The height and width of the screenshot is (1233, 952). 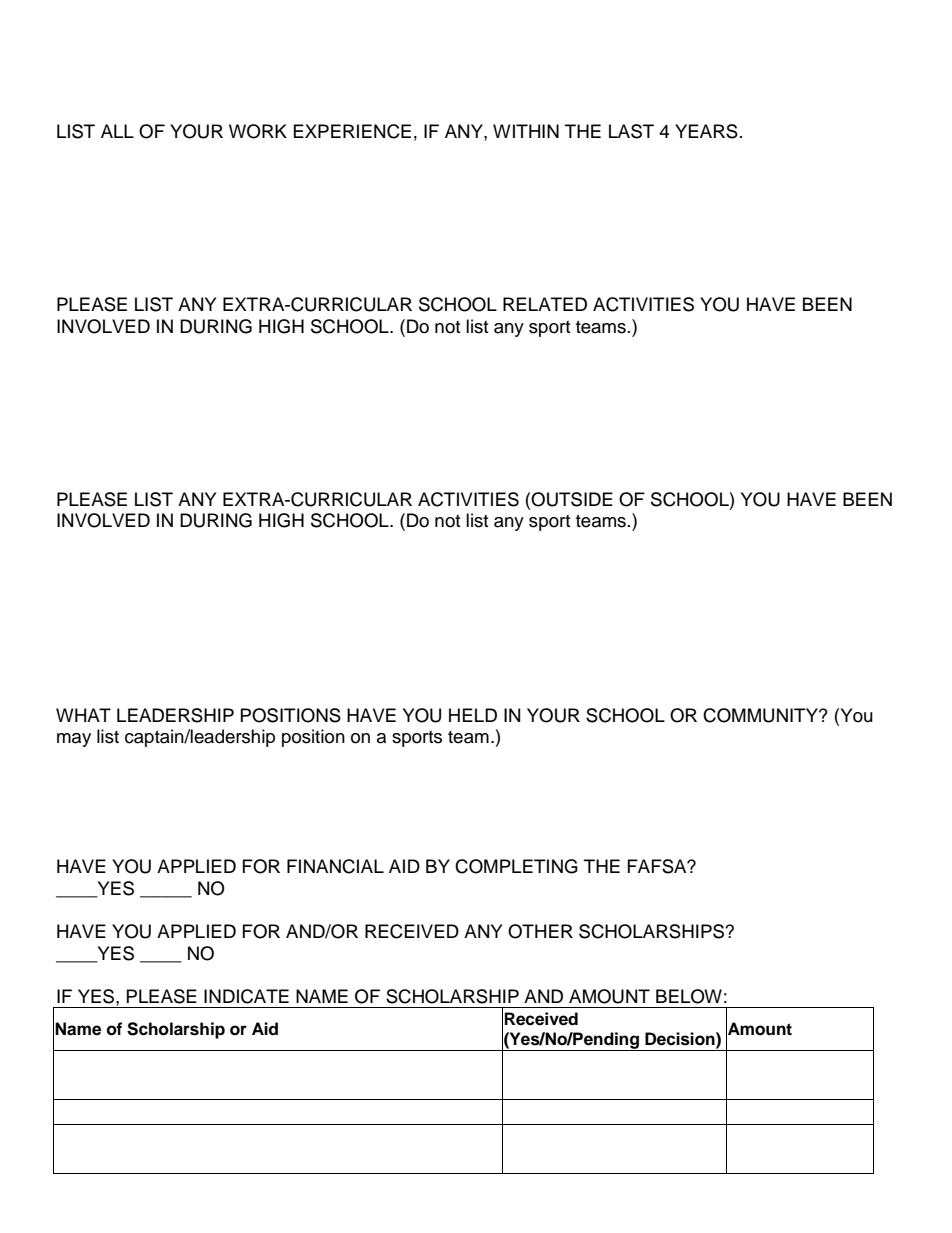 I want to click on LAST, so click(x=631, y=131).
